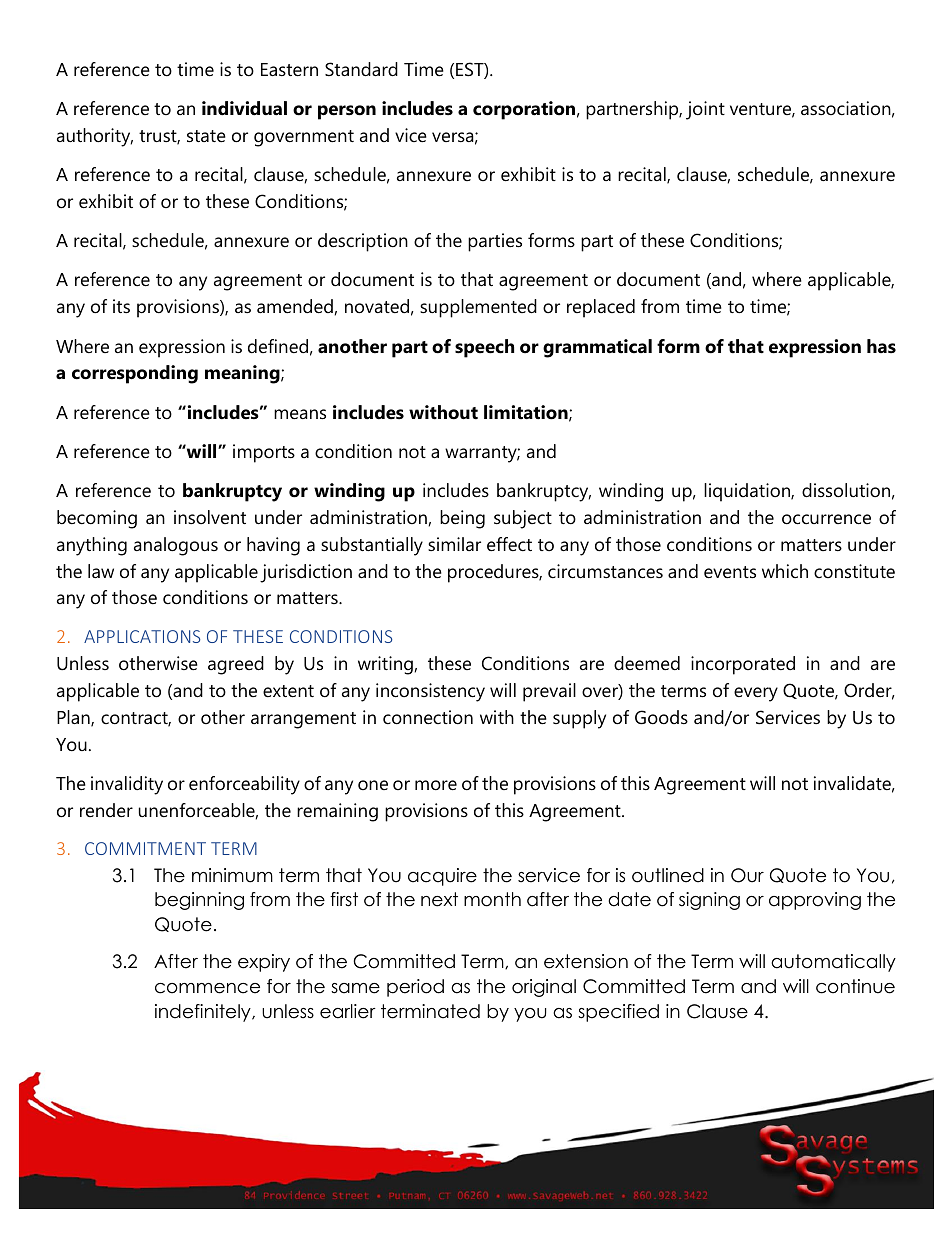 The width and height of the screenshot is (952, 1233). What do you see at coordinates (705, 110) in the screenshot?
I see `joint` at bounding box center [705, 110].
